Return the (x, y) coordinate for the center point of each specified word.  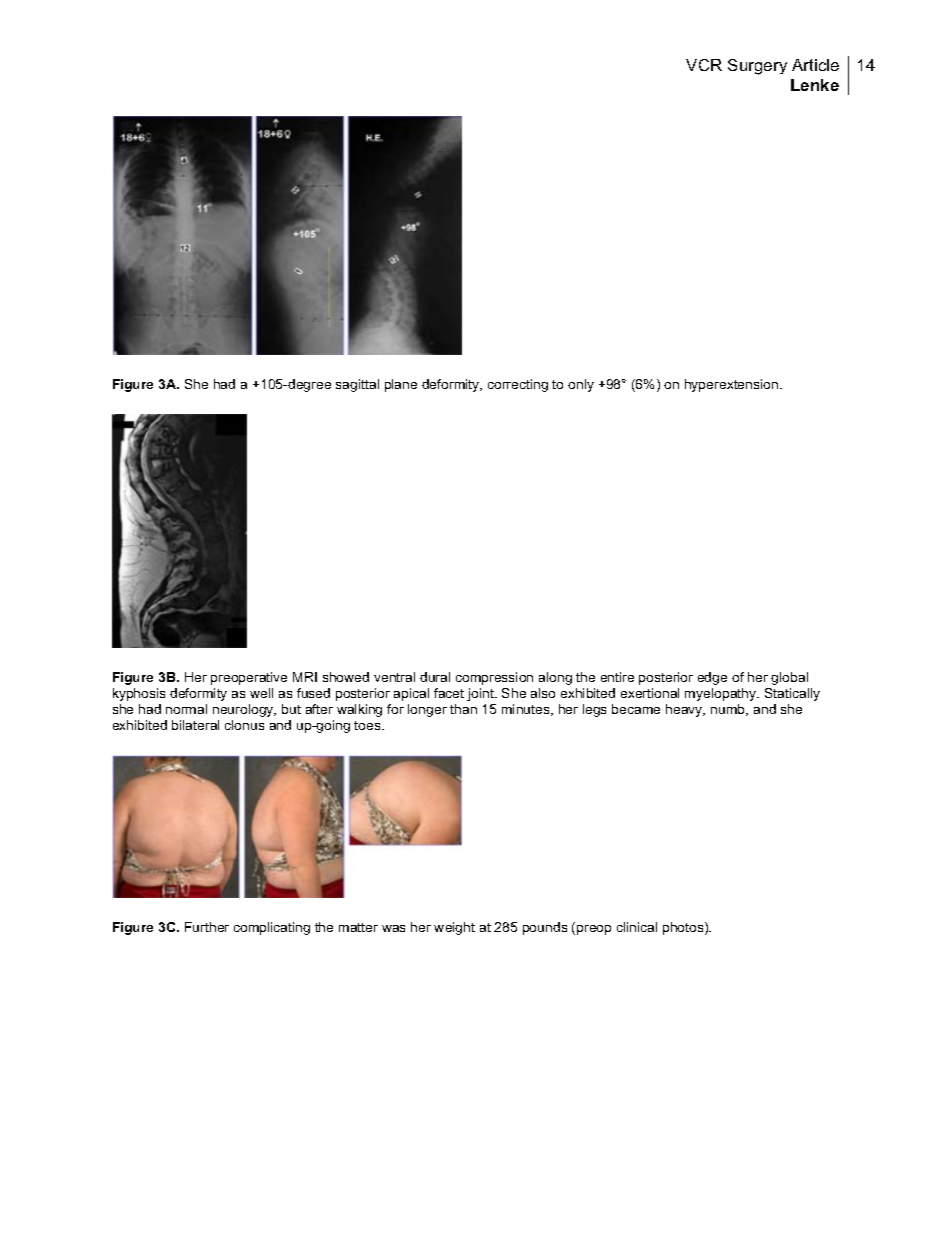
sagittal (357, 385)
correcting (518, 385)
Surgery (757, 67)
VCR (704, 65)
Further (207, 927)
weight (454, 928)
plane (401, 385)
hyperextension (733, 385)
